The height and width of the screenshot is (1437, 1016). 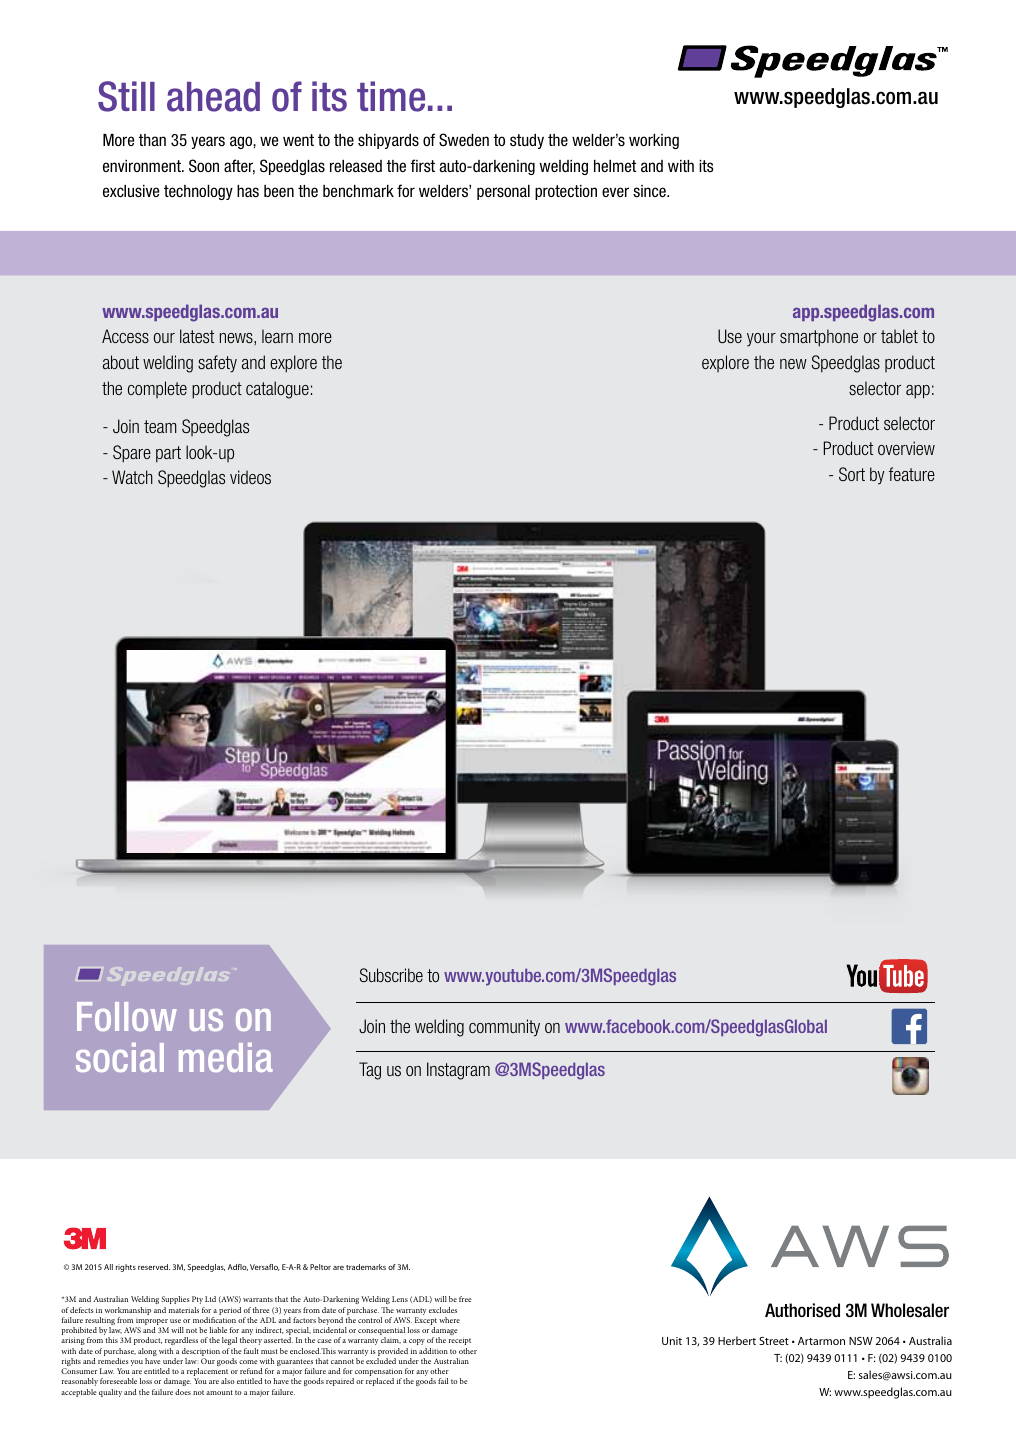 What do you see at coordinates (168, 454) in the screenshot?
I see `part` at bounding box center [168, 454].
